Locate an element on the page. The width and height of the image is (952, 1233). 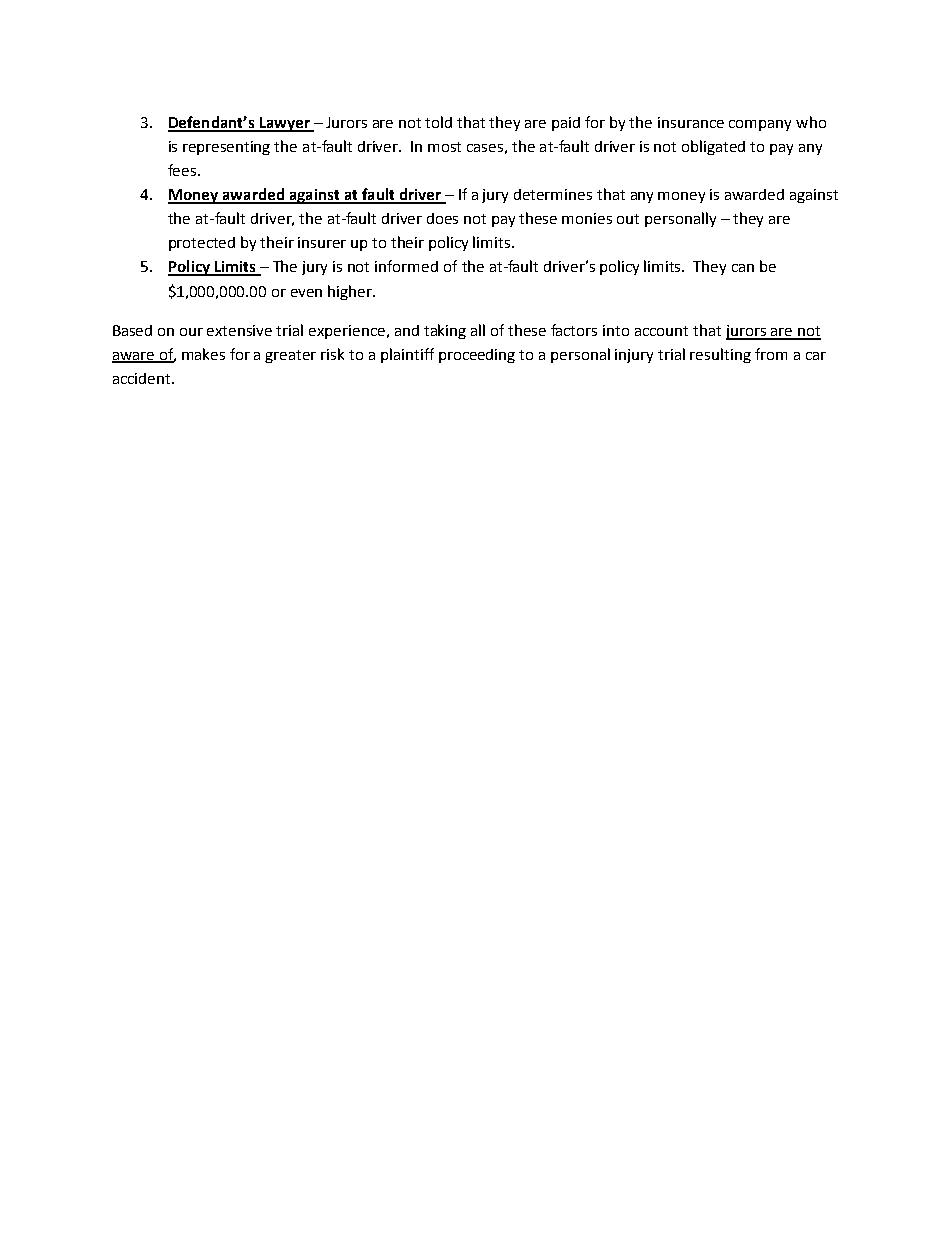
protected is located at coordinates (202, 244).
